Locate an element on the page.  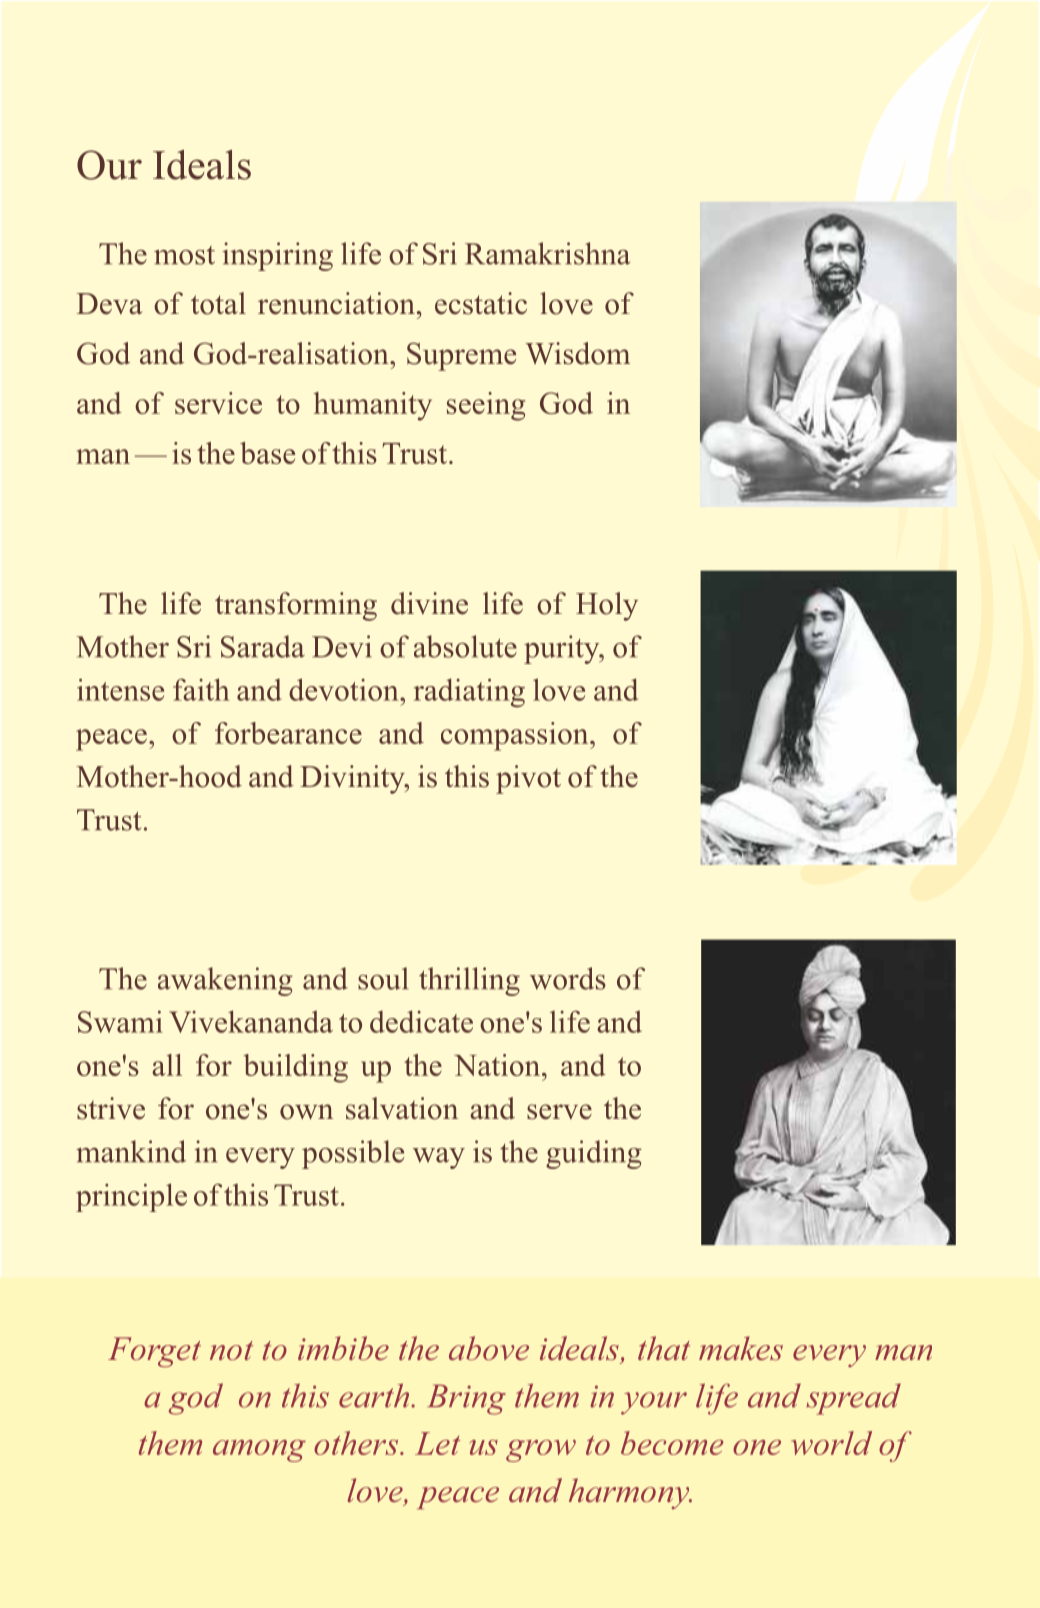
Wisdom is located at coordinates (577, 353).
